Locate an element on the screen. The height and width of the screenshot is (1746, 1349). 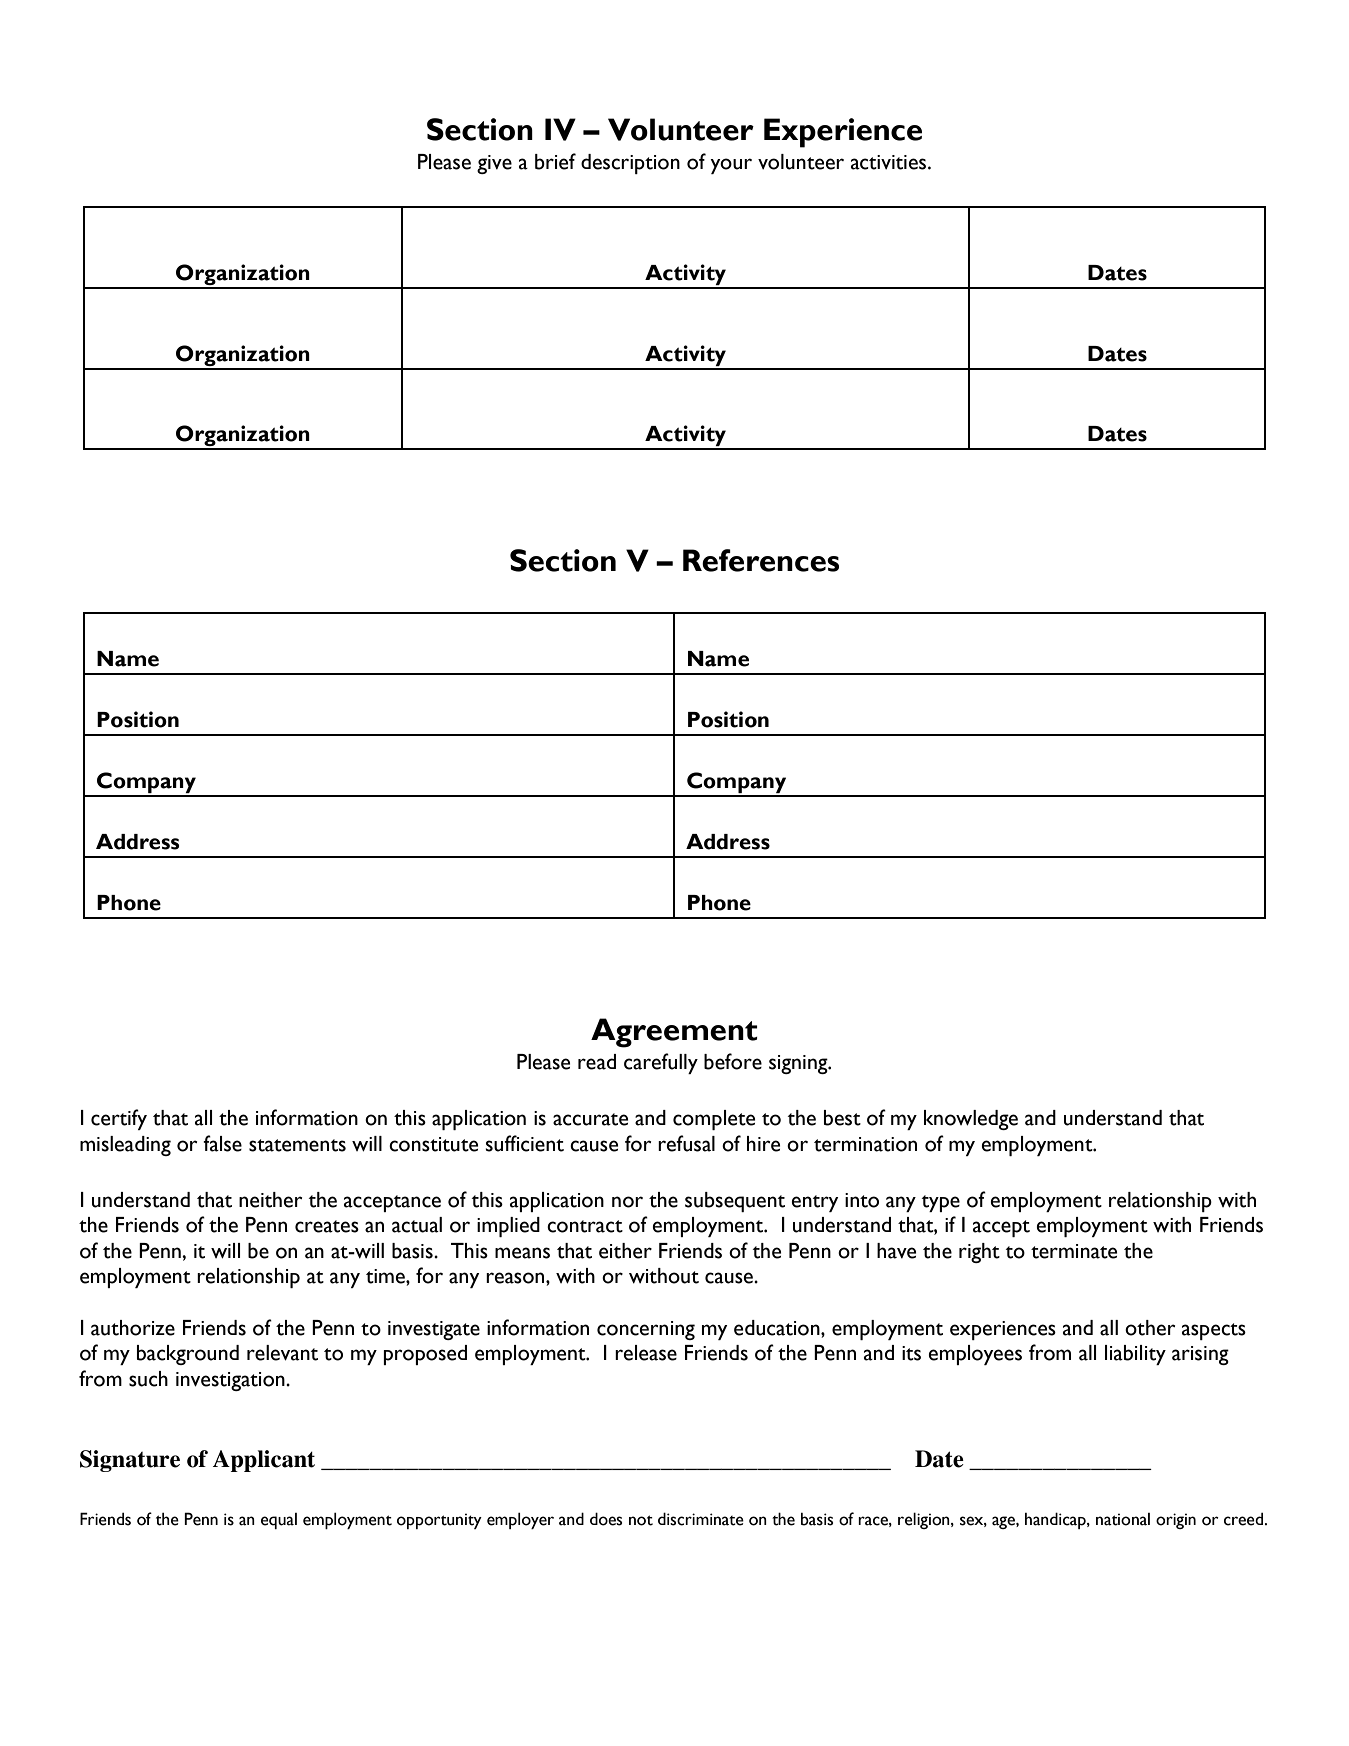
false is located at coordinates (222, 1143).
